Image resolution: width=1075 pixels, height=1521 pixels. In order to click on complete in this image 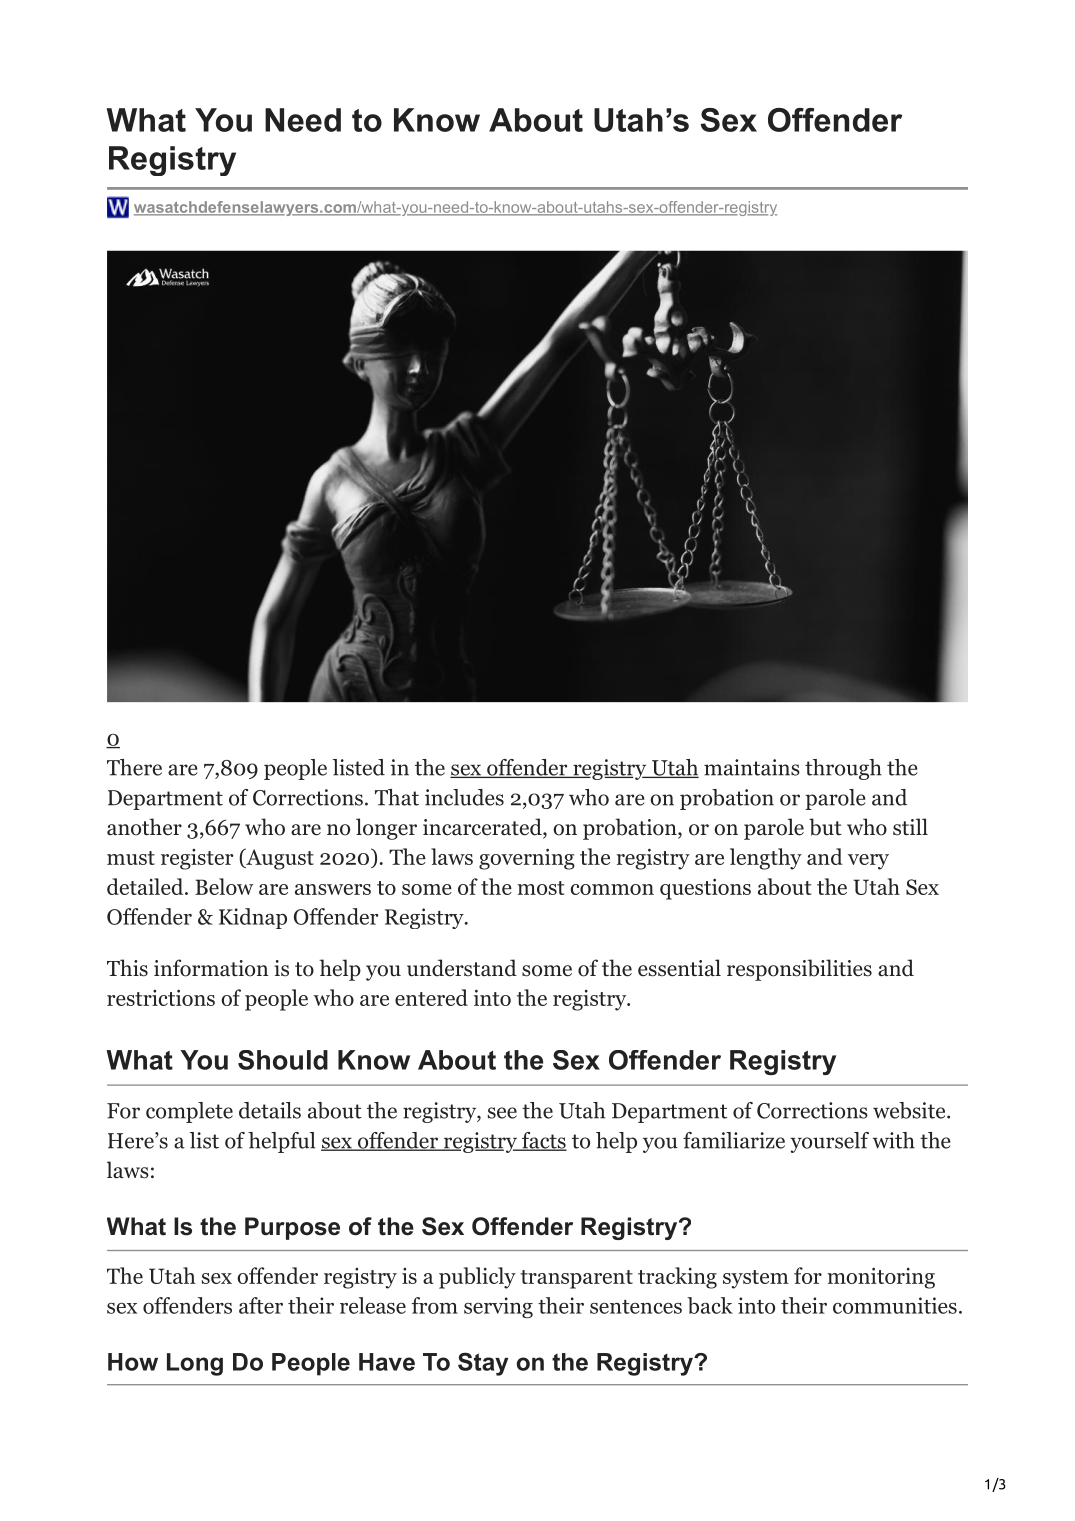, I will do `click(189, 1112)`.
